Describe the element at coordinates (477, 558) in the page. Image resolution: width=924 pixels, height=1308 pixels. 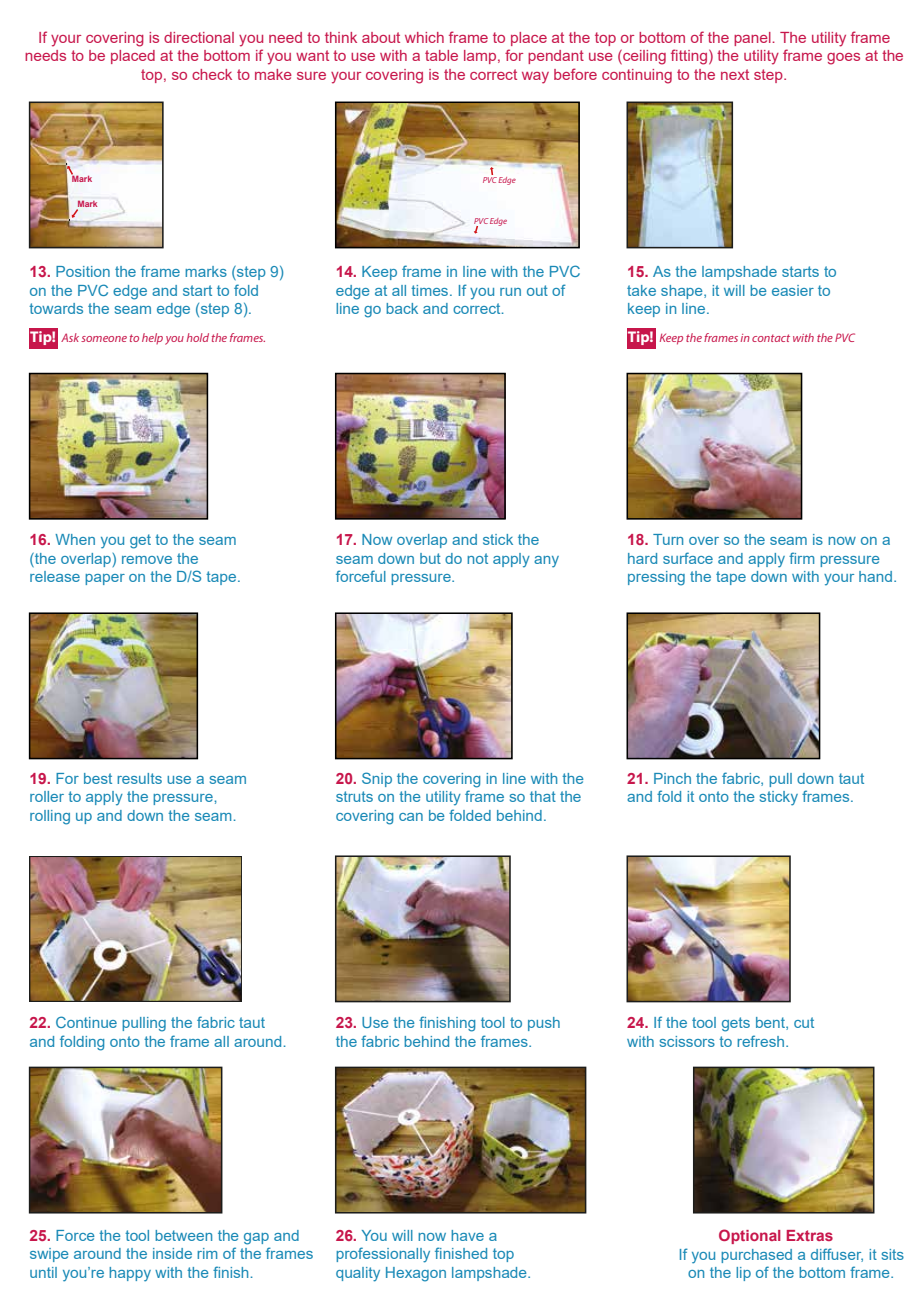
I see `not` at that location.
